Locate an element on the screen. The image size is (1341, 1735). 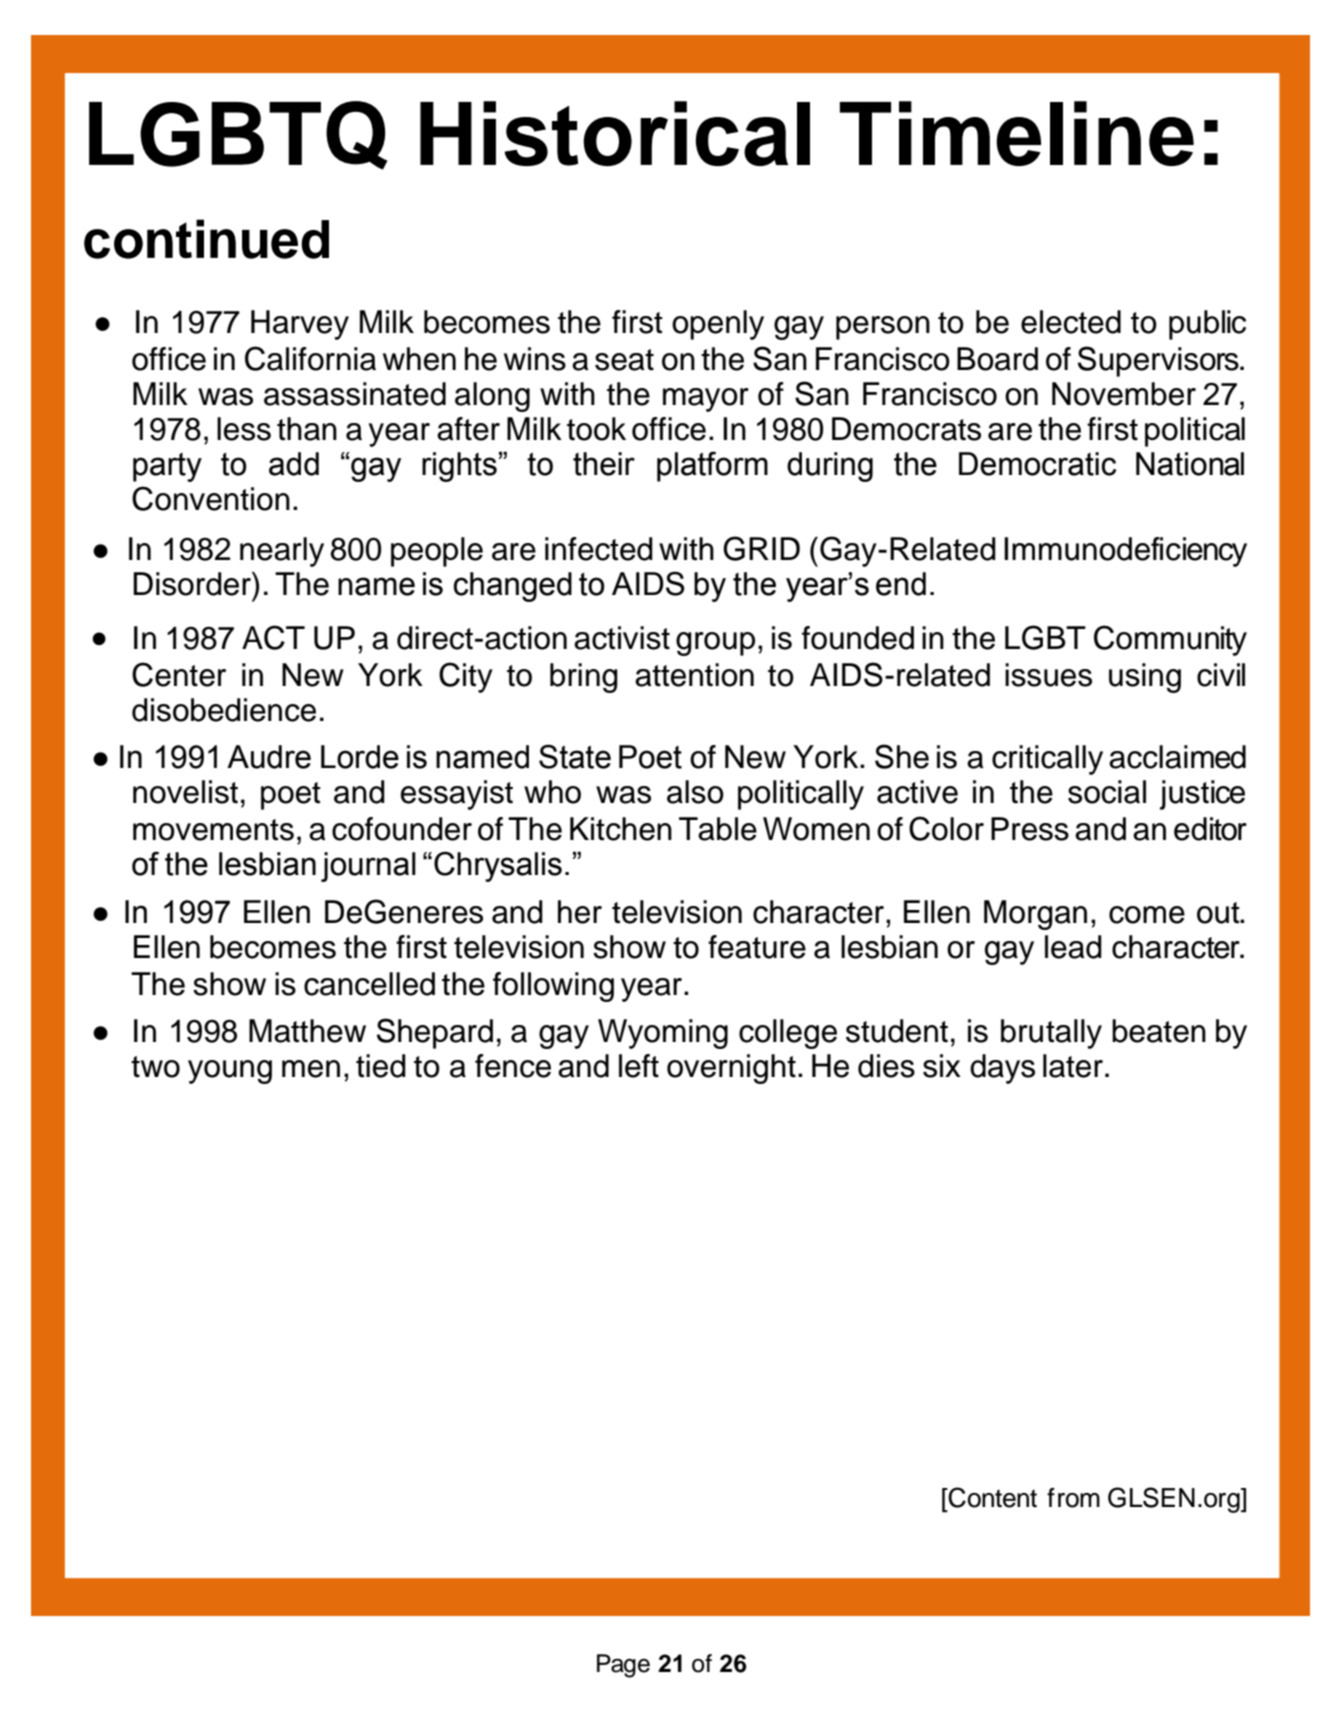
GRID is located at coordinates (761, 548).
